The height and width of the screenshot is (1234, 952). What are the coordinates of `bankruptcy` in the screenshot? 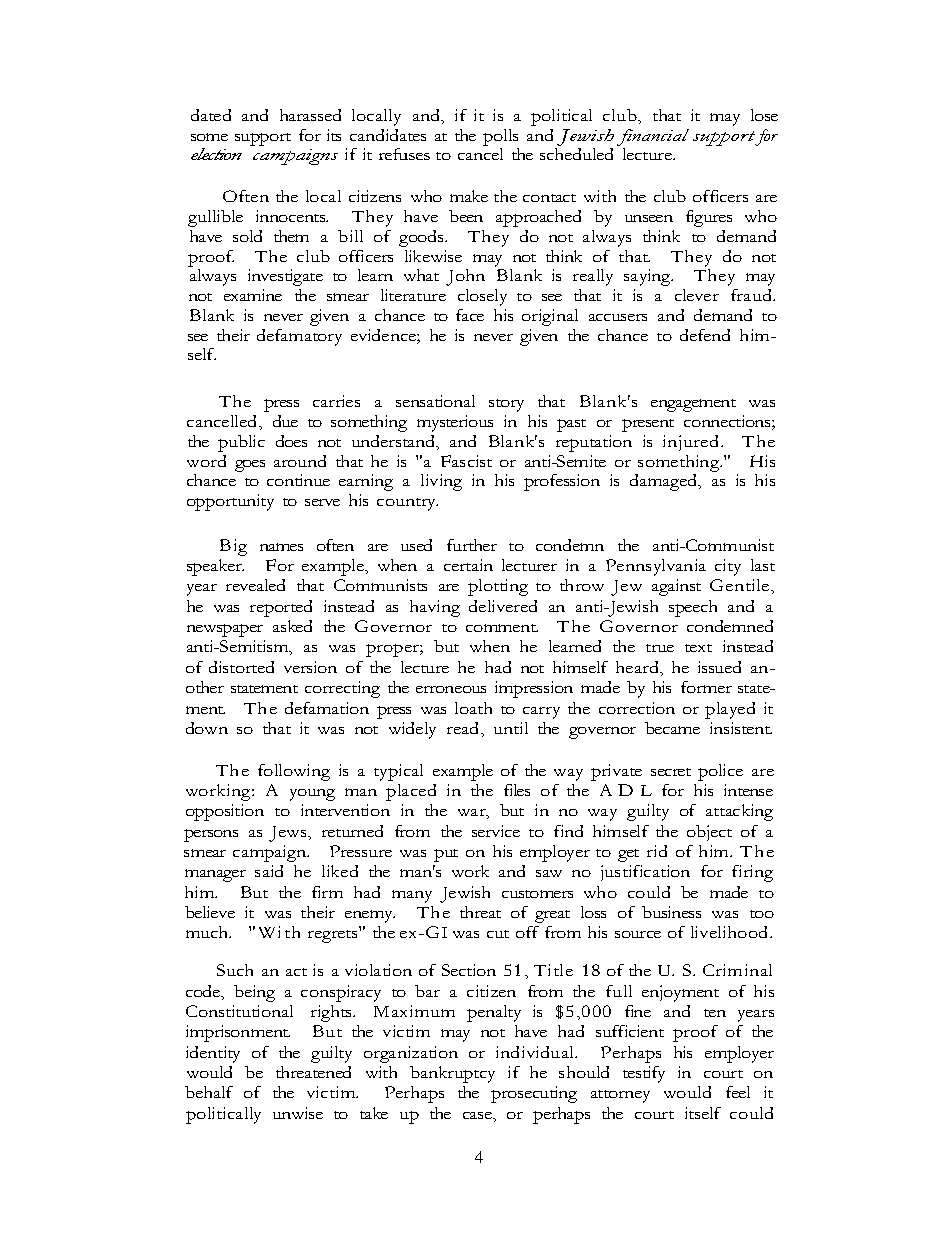 It's located at (452, 1074).
